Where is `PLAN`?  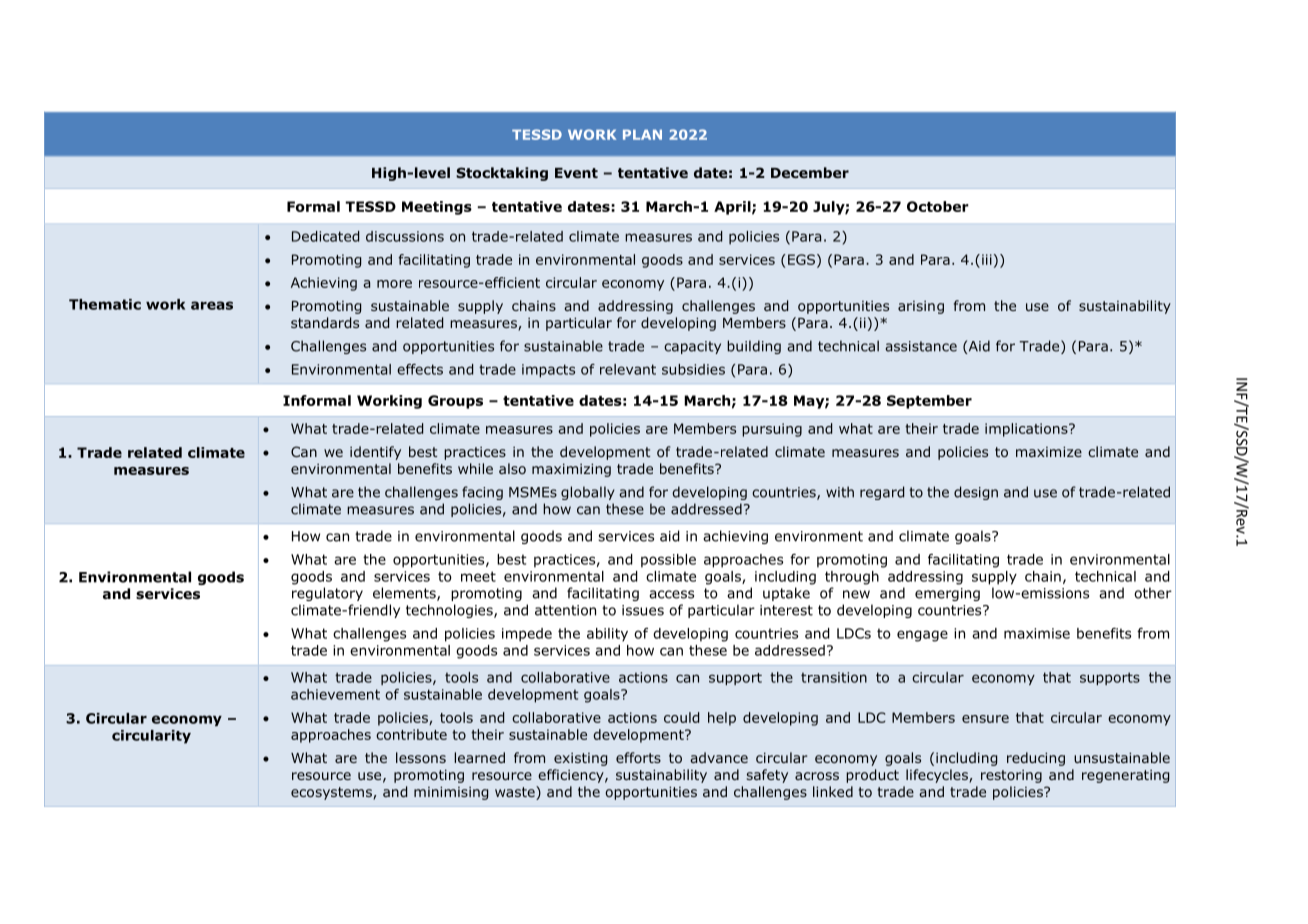
PLAN is located at coordinates (642, 134).
